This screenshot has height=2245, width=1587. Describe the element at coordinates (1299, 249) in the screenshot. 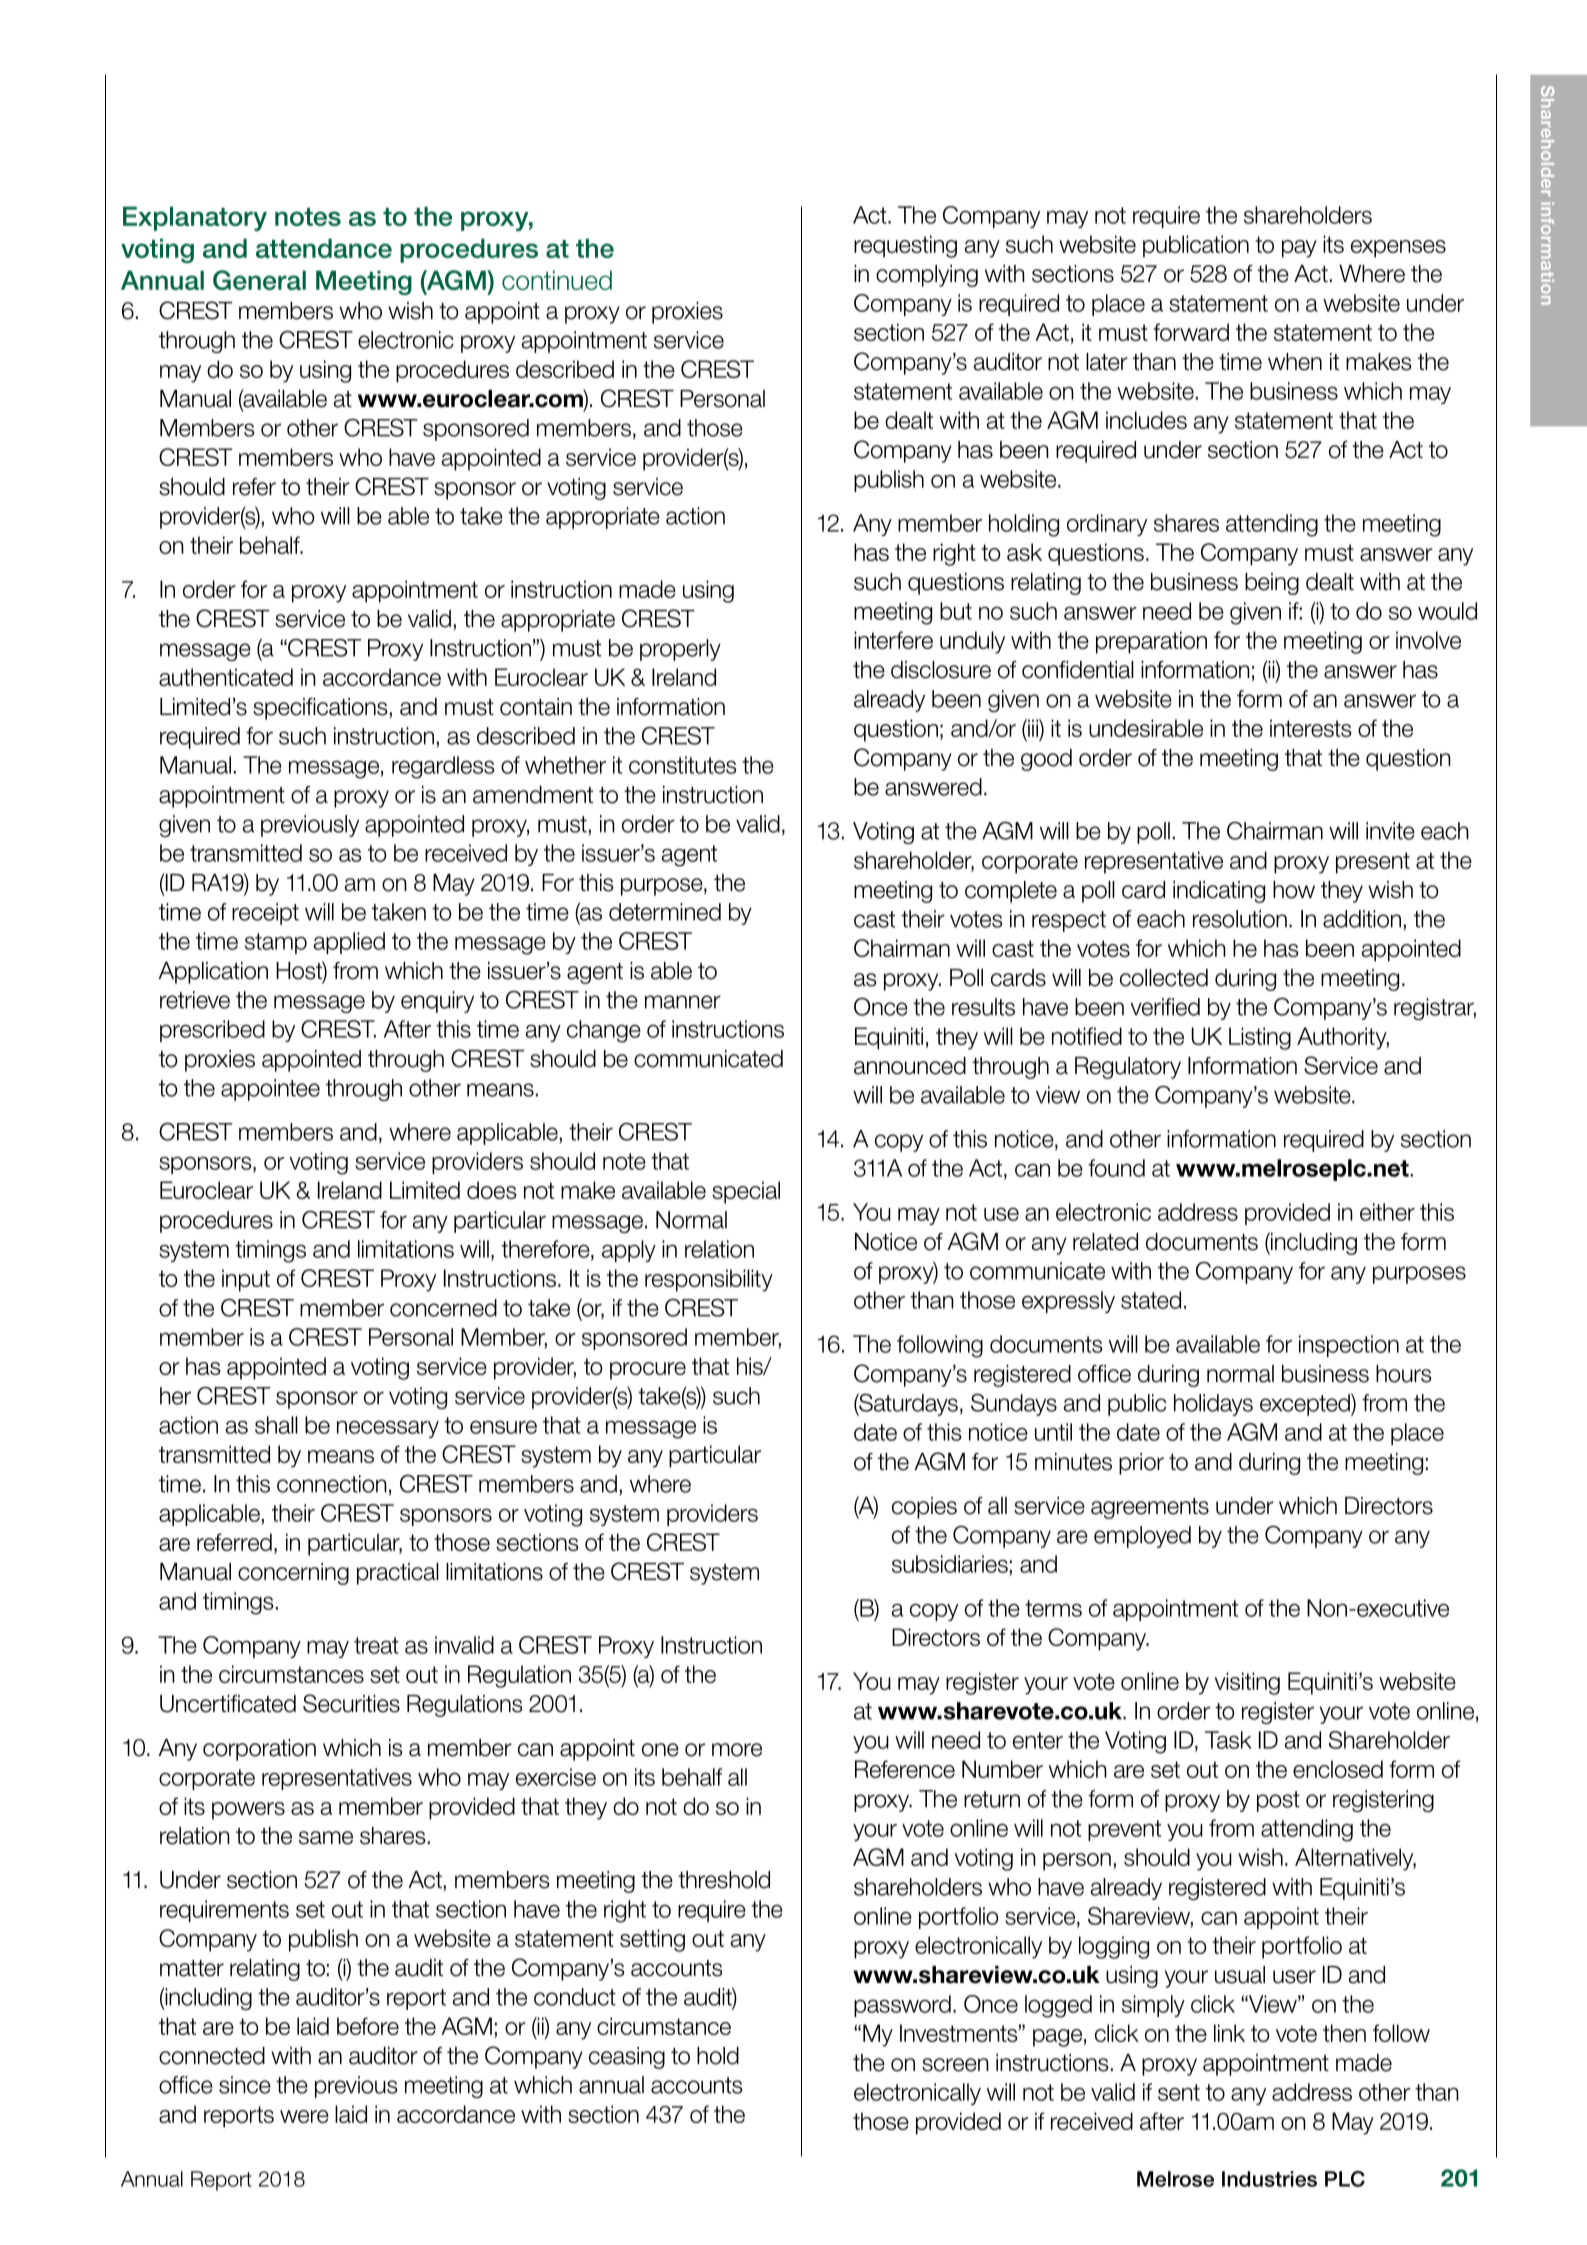

I see `pay` at that location.
